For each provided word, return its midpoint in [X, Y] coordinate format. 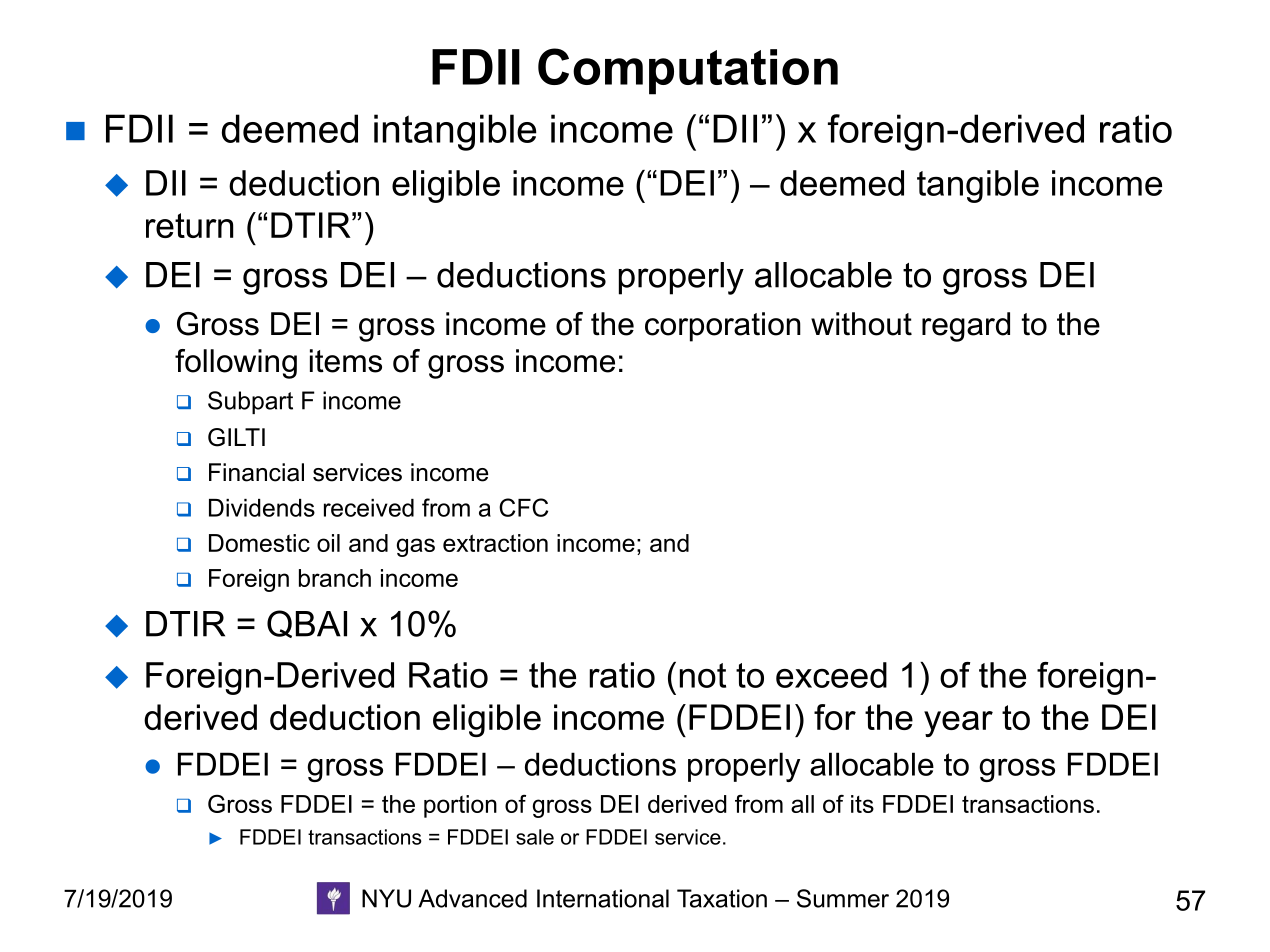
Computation [688, 71]
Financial [256, 472]
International [603, 898]
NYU [386, 898]
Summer [843, 898]
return [189, 225]
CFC [523, 507]
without [861, 324]
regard [966, 327]
